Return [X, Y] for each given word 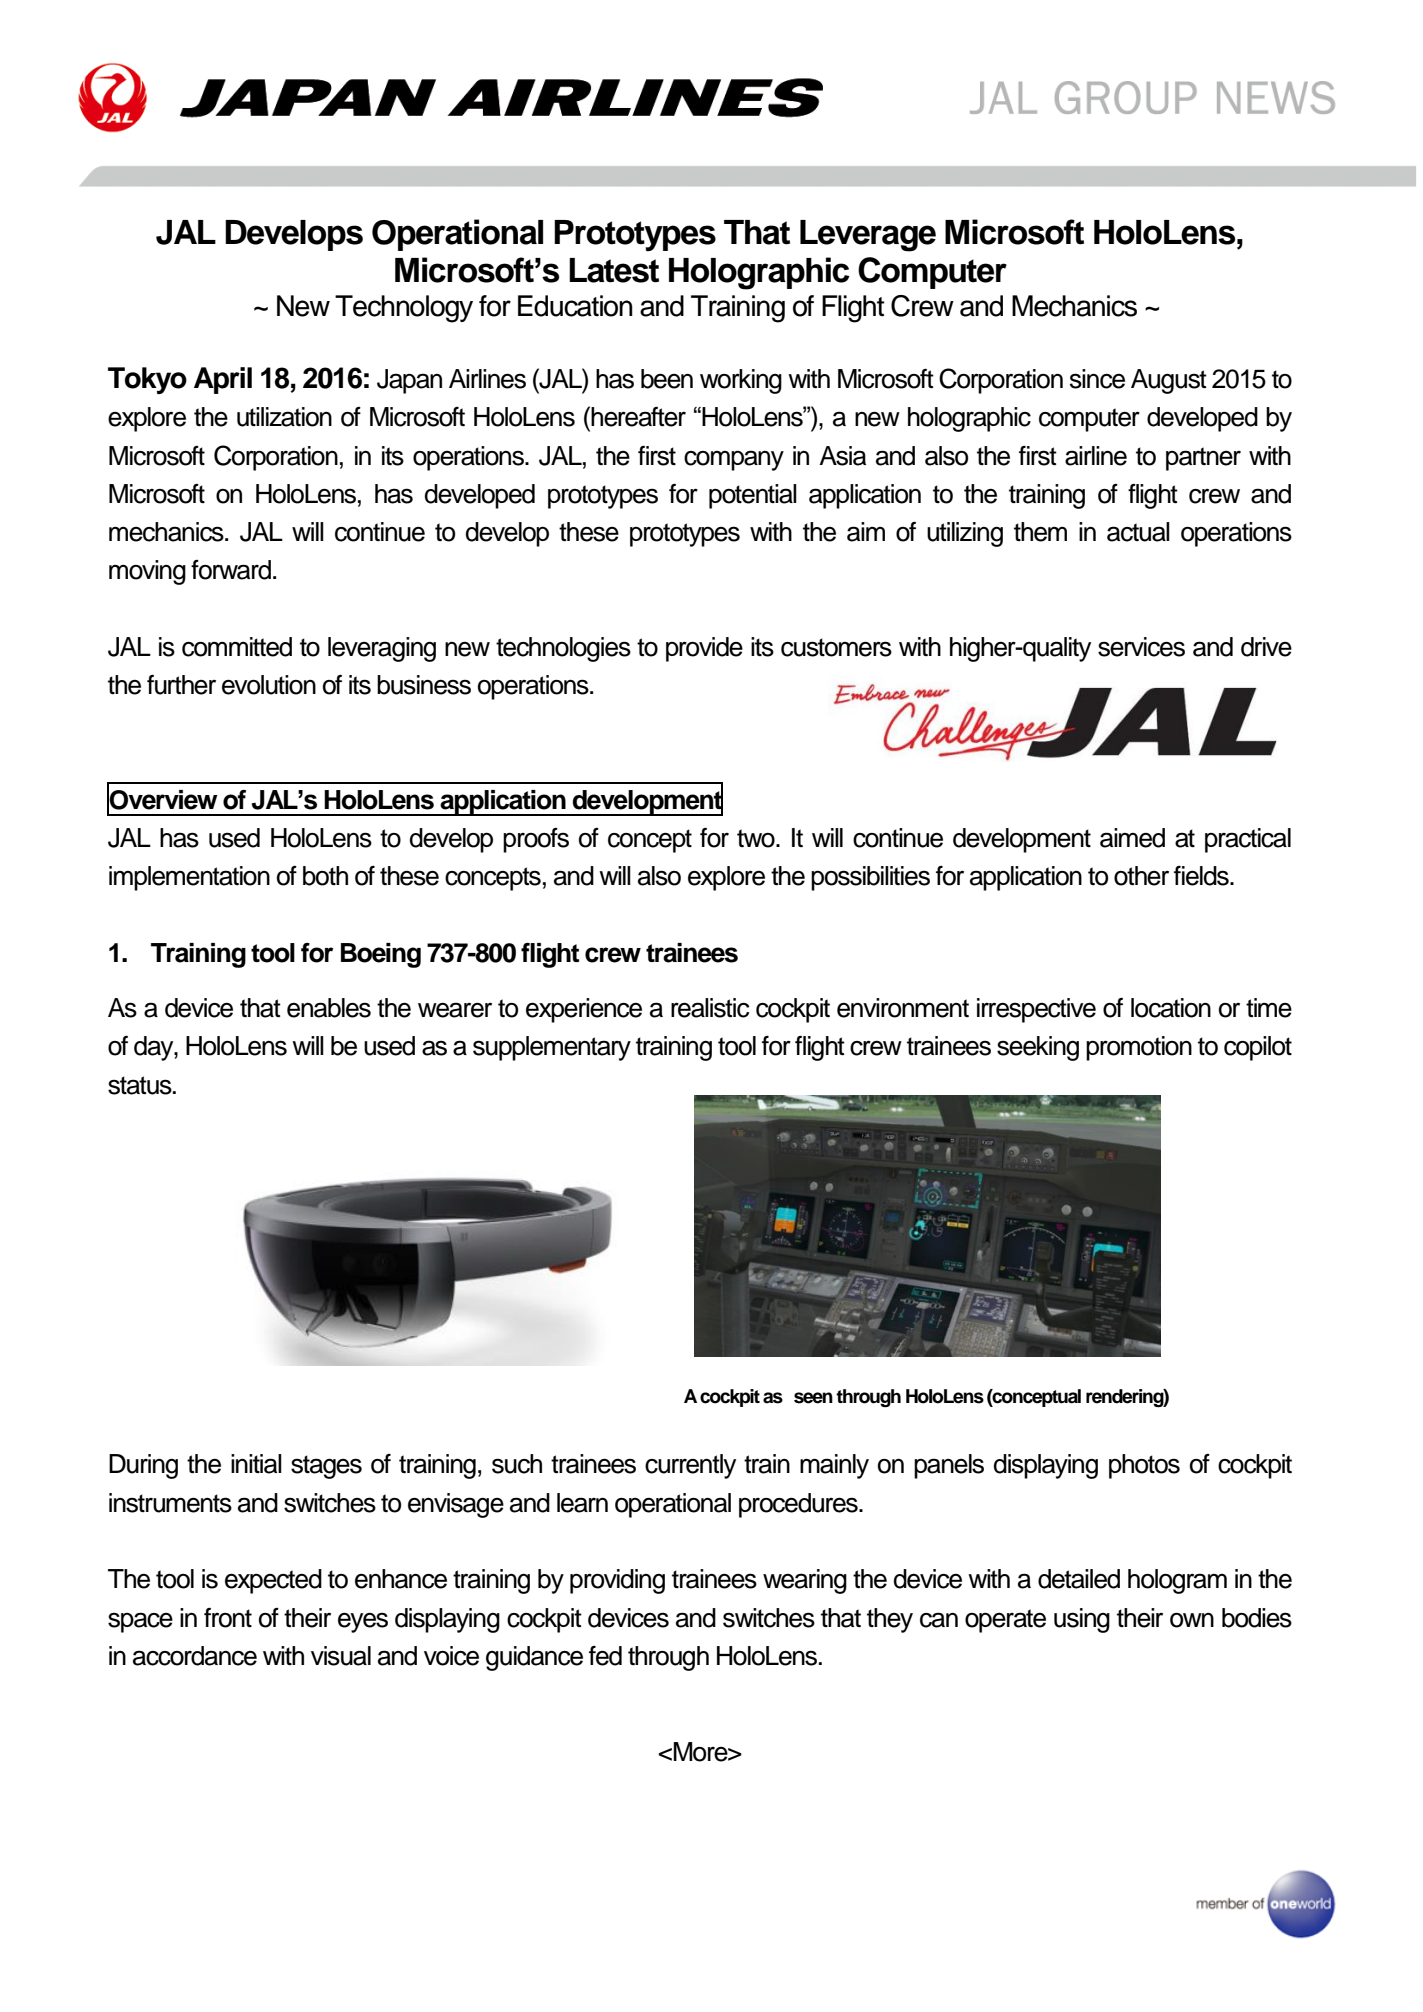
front [228, 1618]
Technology [404, 309]
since [1097, 379]
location [1171, 1008]
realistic [710, 1008]
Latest [614, 270]
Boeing [381, 955]
